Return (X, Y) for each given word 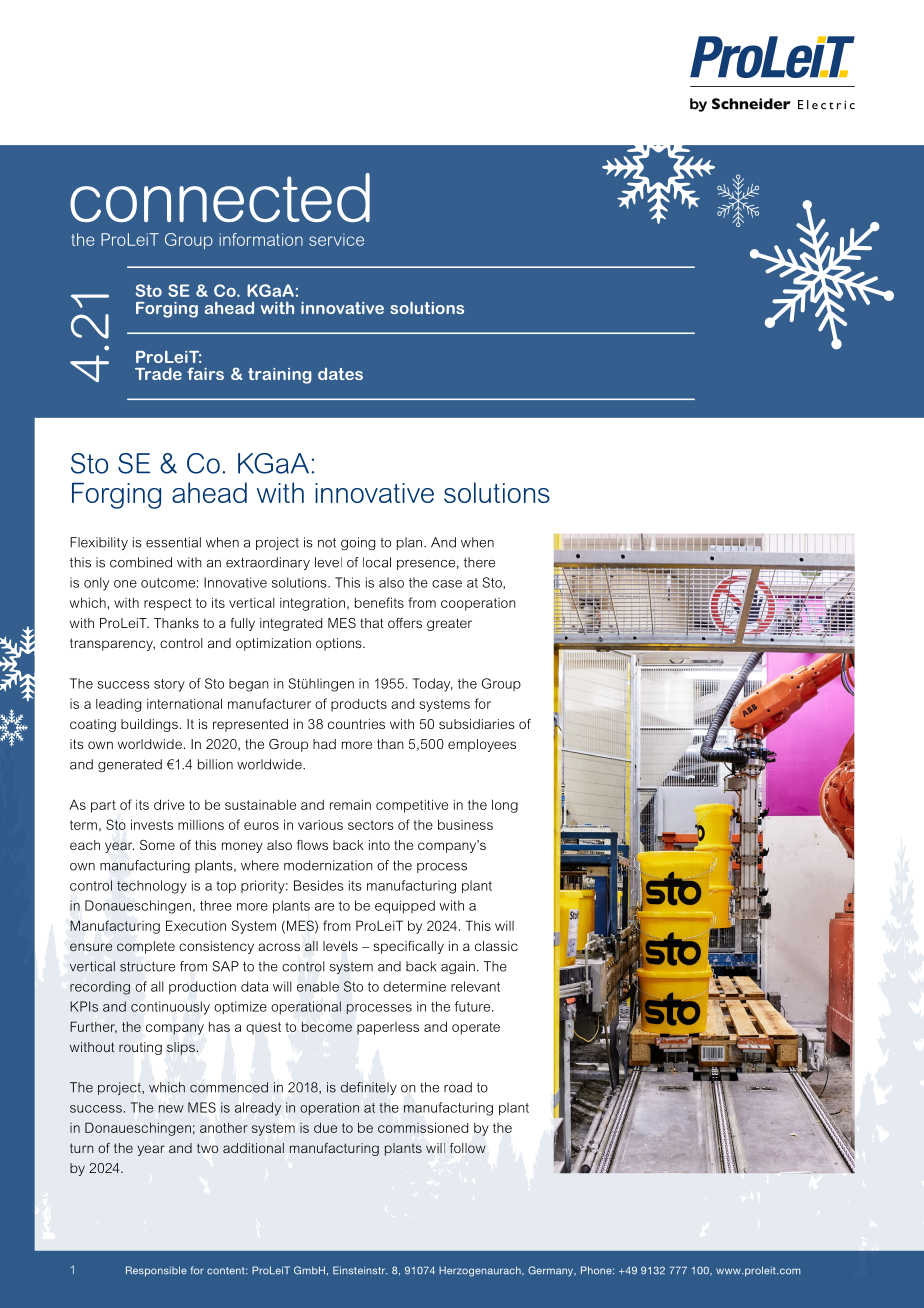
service (336, 239)
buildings (149, 725)
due (325, 1127)
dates (340, 374)
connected (220, 197)
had (324, 744)
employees (482, 745)
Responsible (156, 1271)
